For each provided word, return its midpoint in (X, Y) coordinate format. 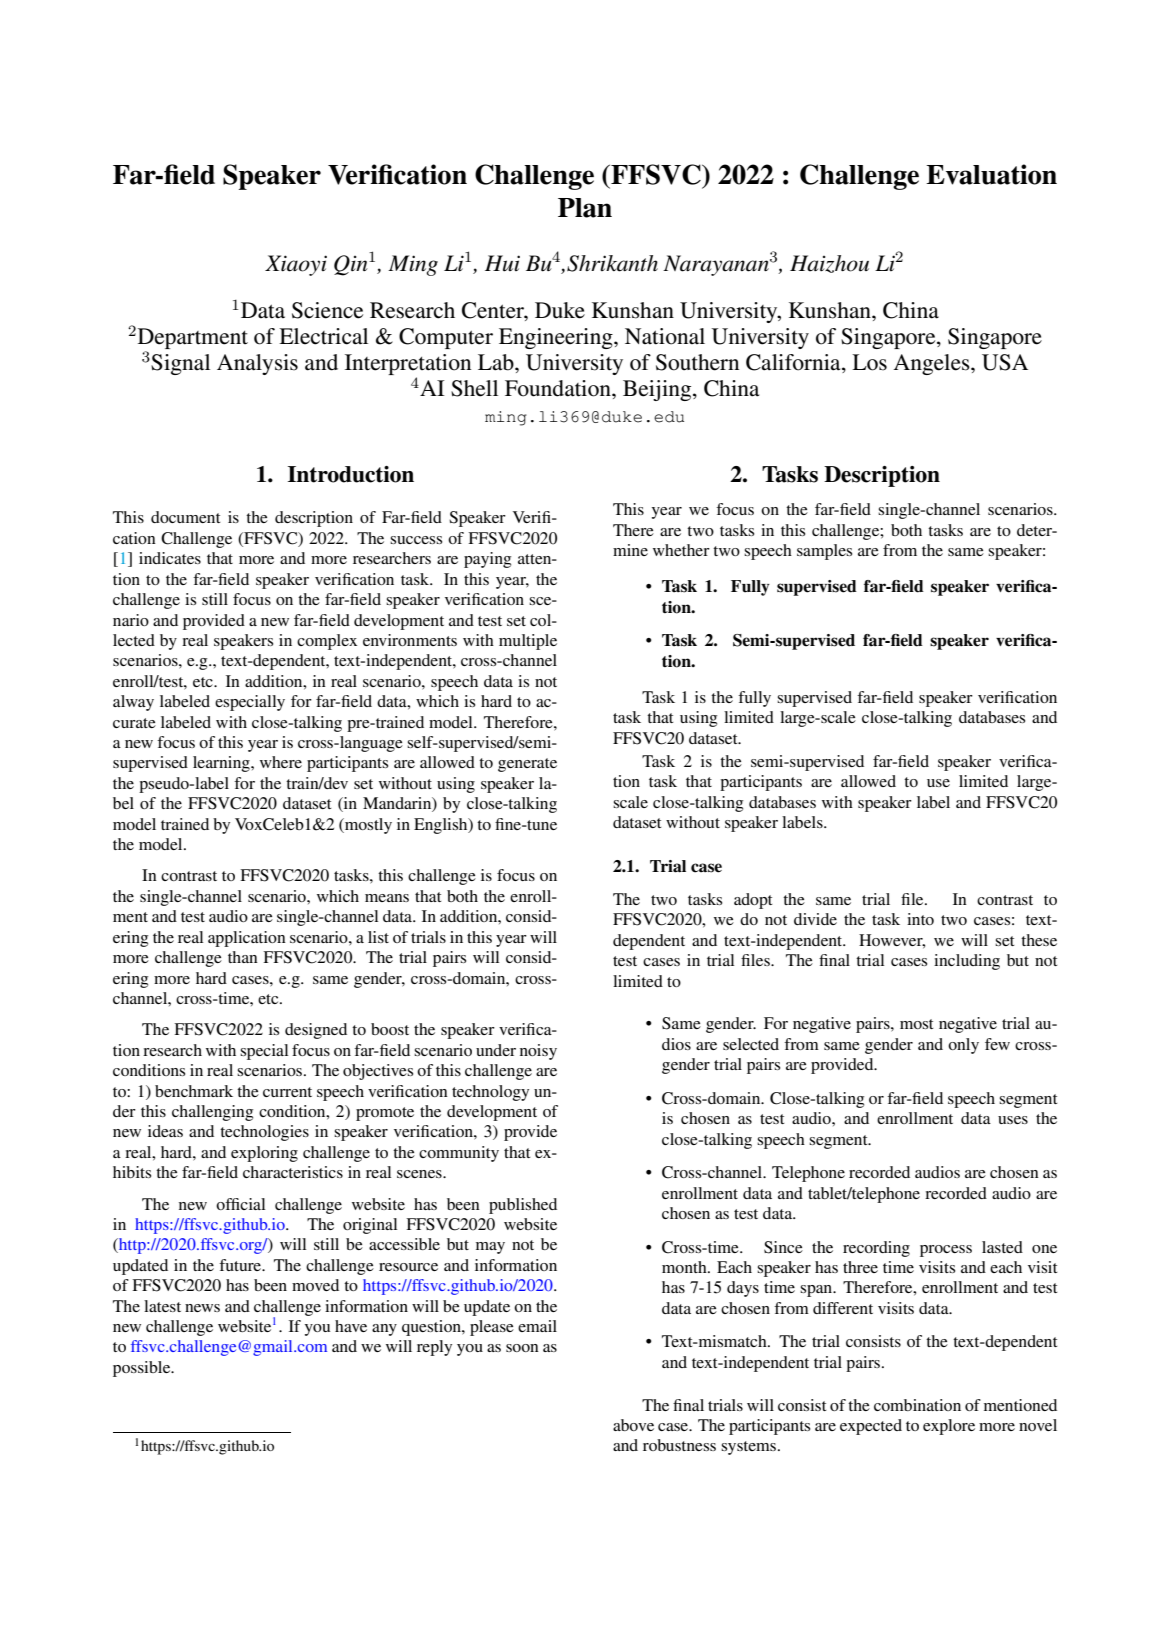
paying (487, 560)
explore (949, 1427)
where (281, 762)
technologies (264, 1133)
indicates (170, 558)
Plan (585, 208)
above (633, 1425)
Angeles (932, 364)
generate (527, 765)
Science (327, 310)
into (920, 919)
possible (143, 1369)
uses (1013, 1120)
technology (490, 1093)
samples (824, 552)
